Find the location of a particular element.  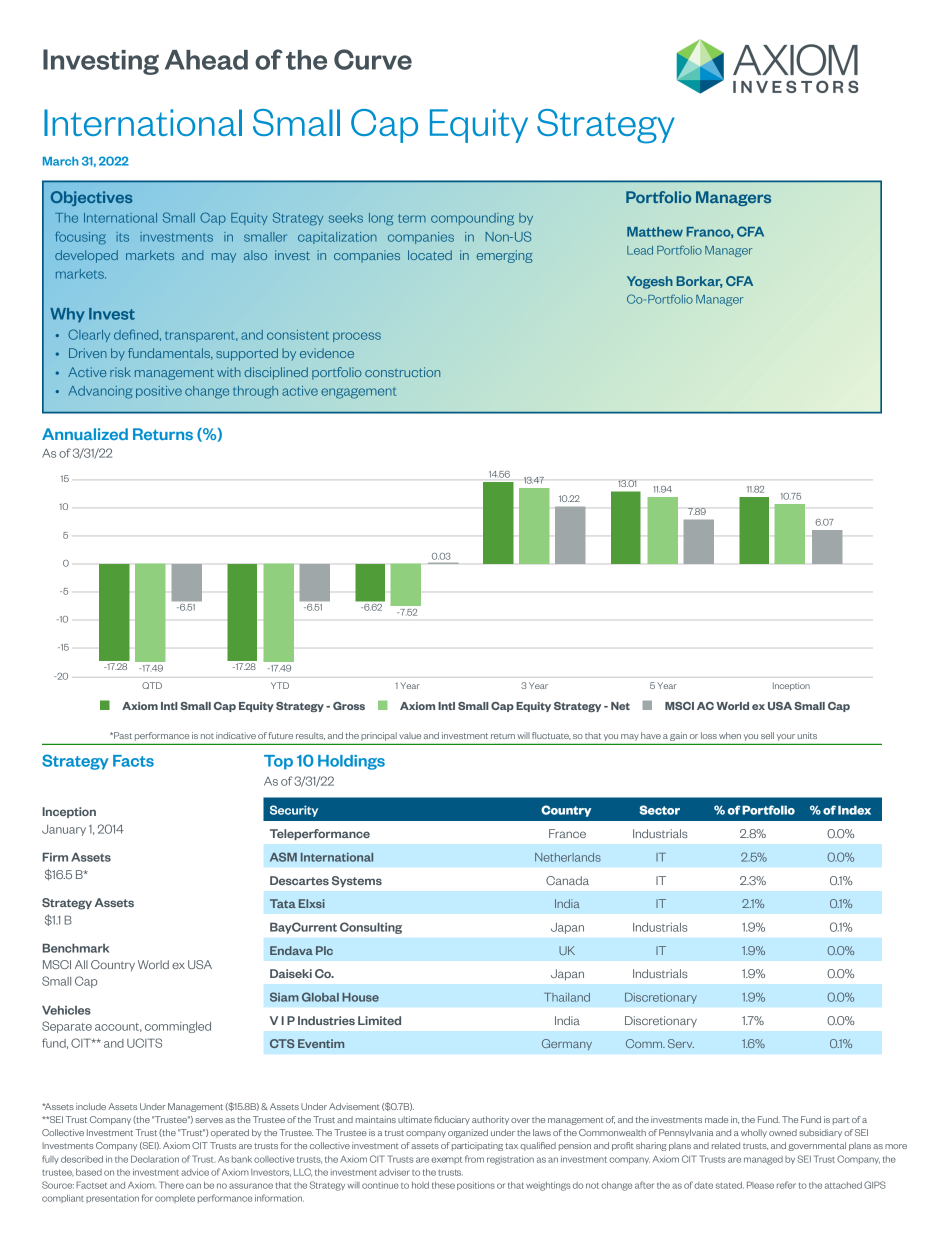

units is located at coordinates (807, 735).
